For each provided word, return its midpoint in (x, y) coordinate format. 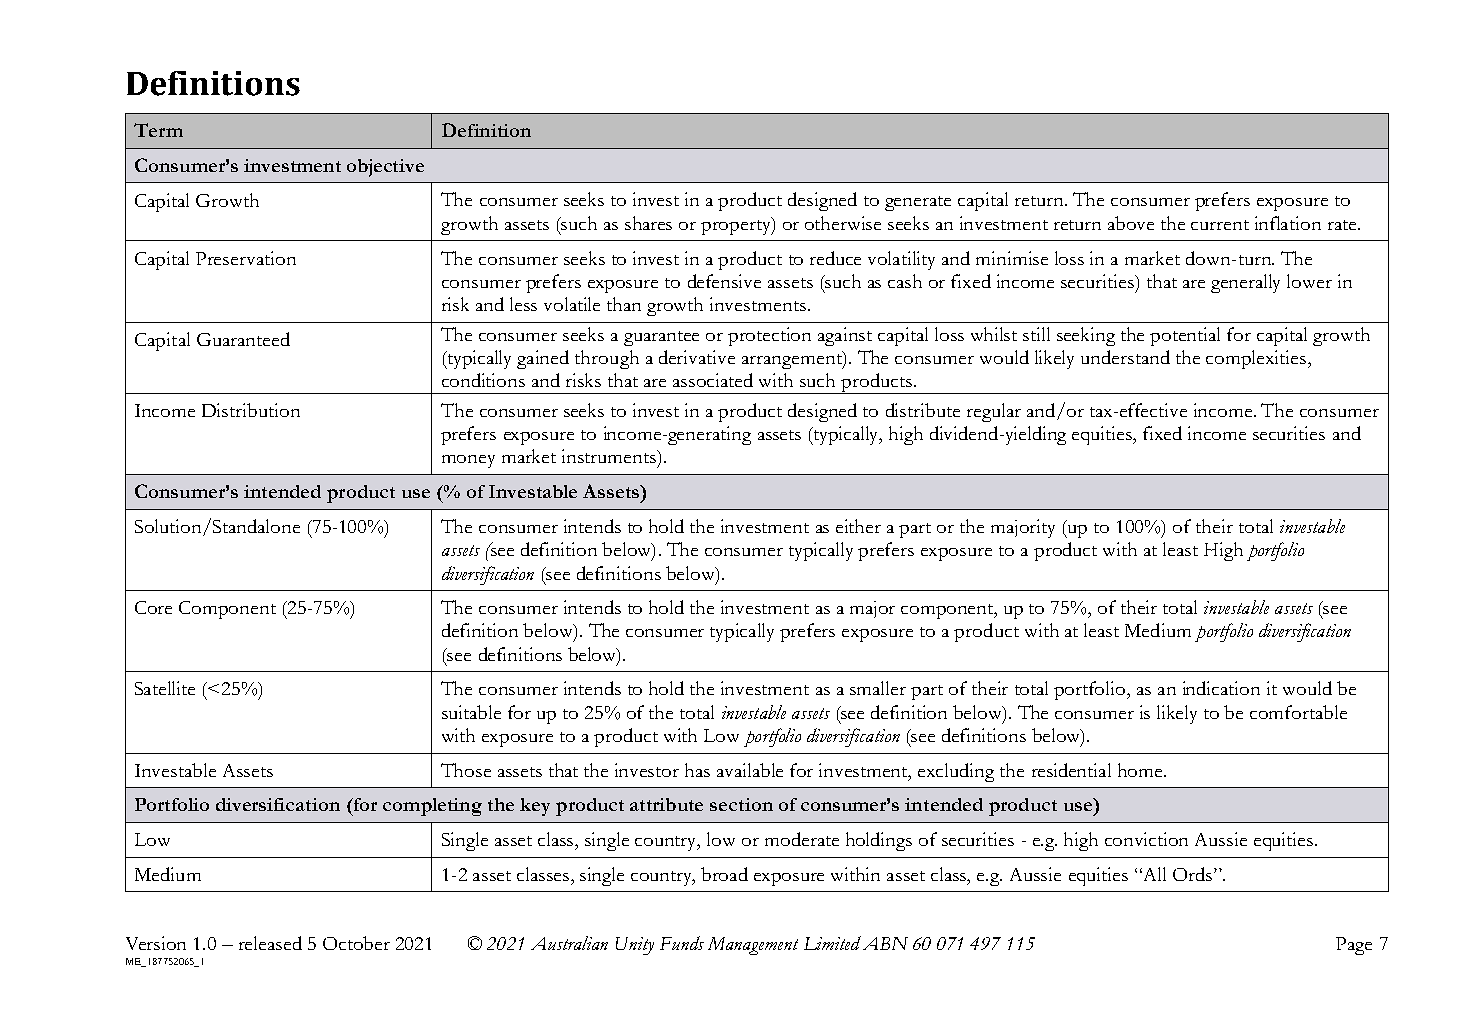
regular (994, 412)
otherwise (843, 223)
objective (385, 168)
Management (753, 946)
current (1220, 225)
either (858, 526)
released (270, 943)
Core (153, 607)
